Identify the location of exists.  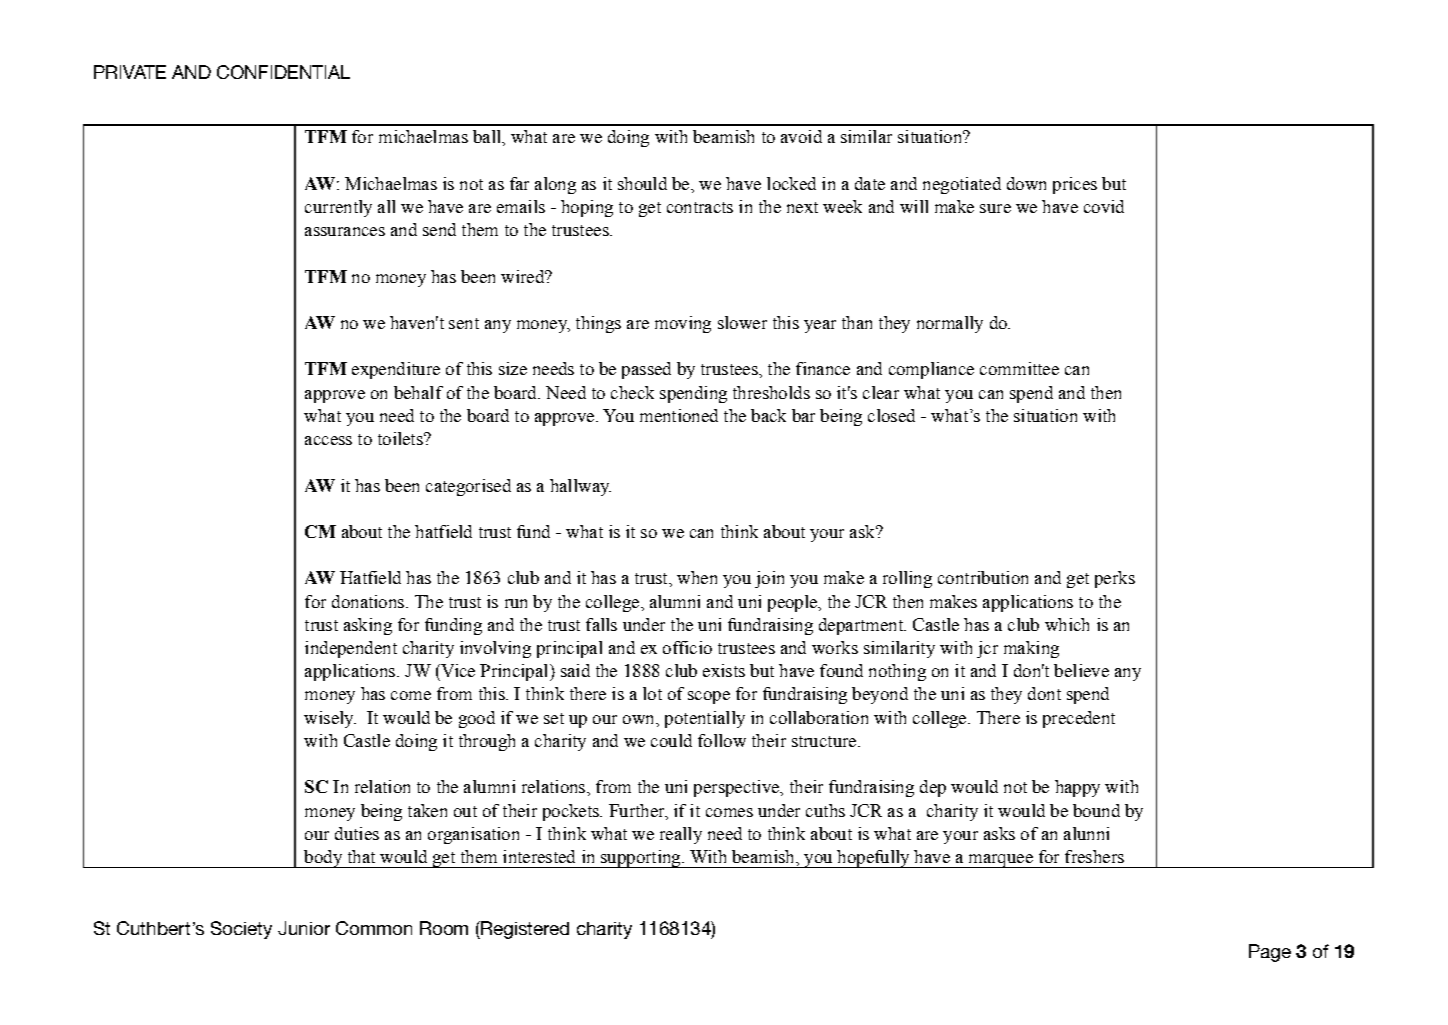
(724, 670).
